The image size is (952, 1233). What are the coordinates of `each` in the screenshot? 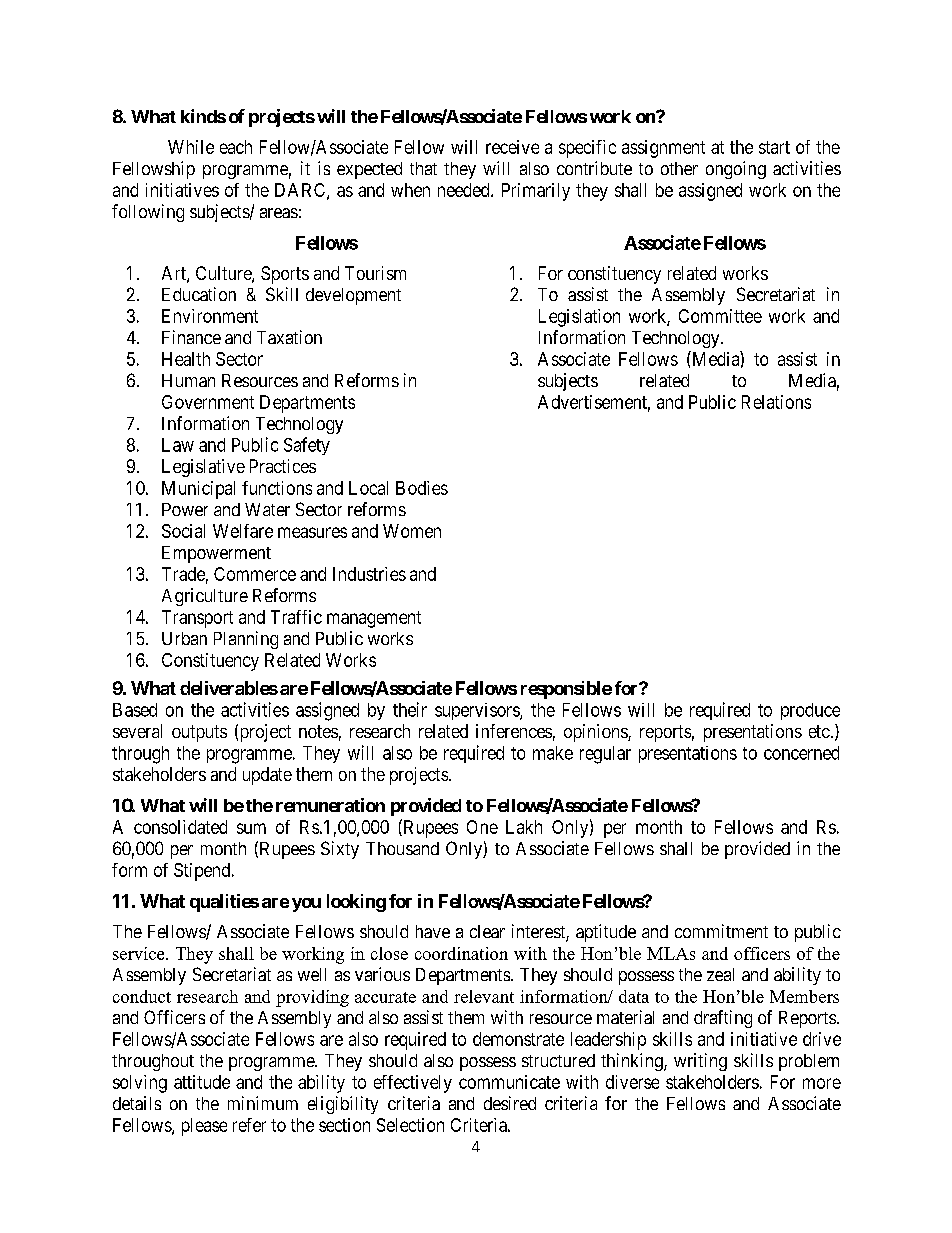 It's located at (236, 147).
